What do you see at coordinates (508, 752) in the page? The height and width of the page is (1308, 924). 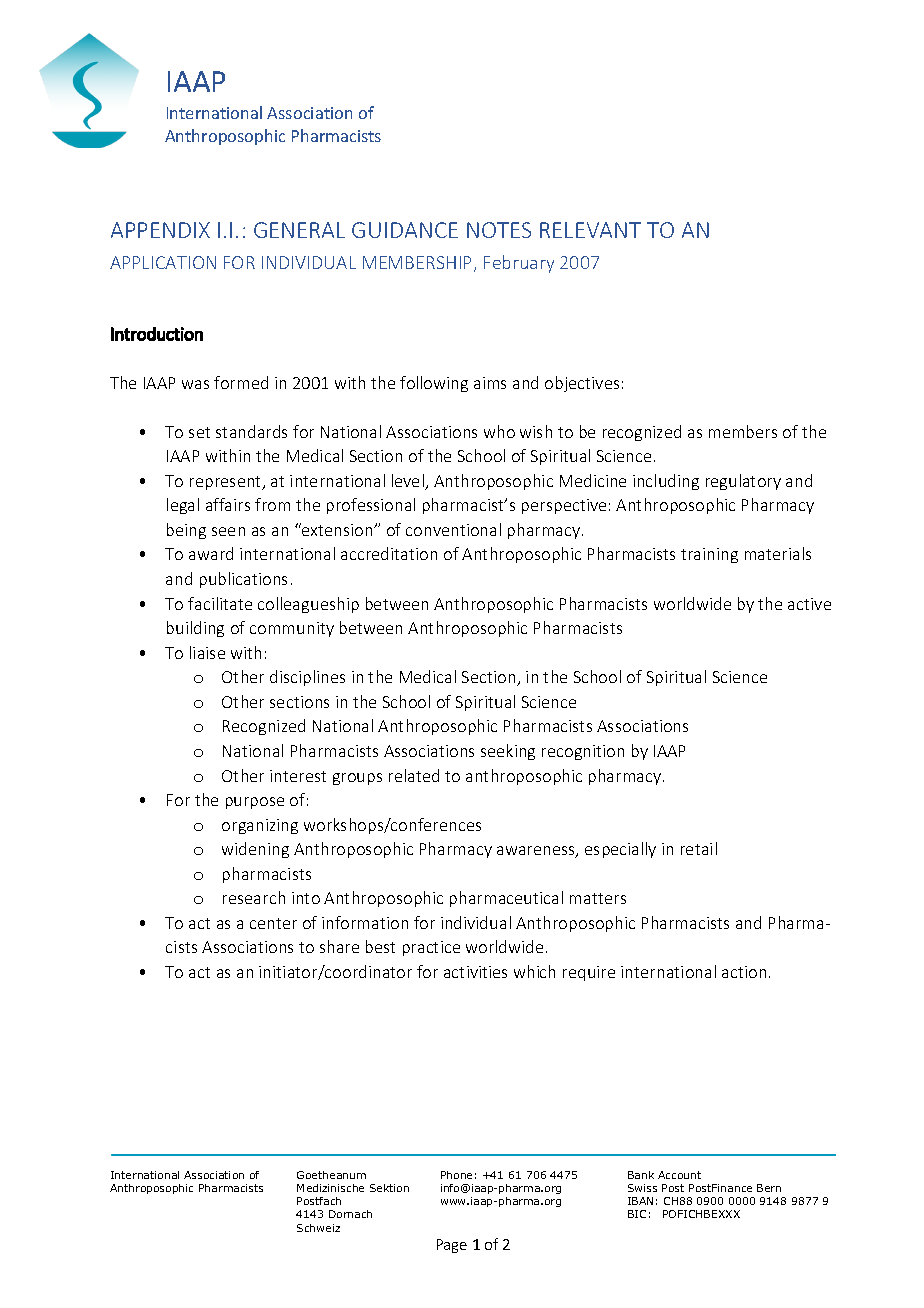 I see `seeking` at bounding box center [508, 752].
